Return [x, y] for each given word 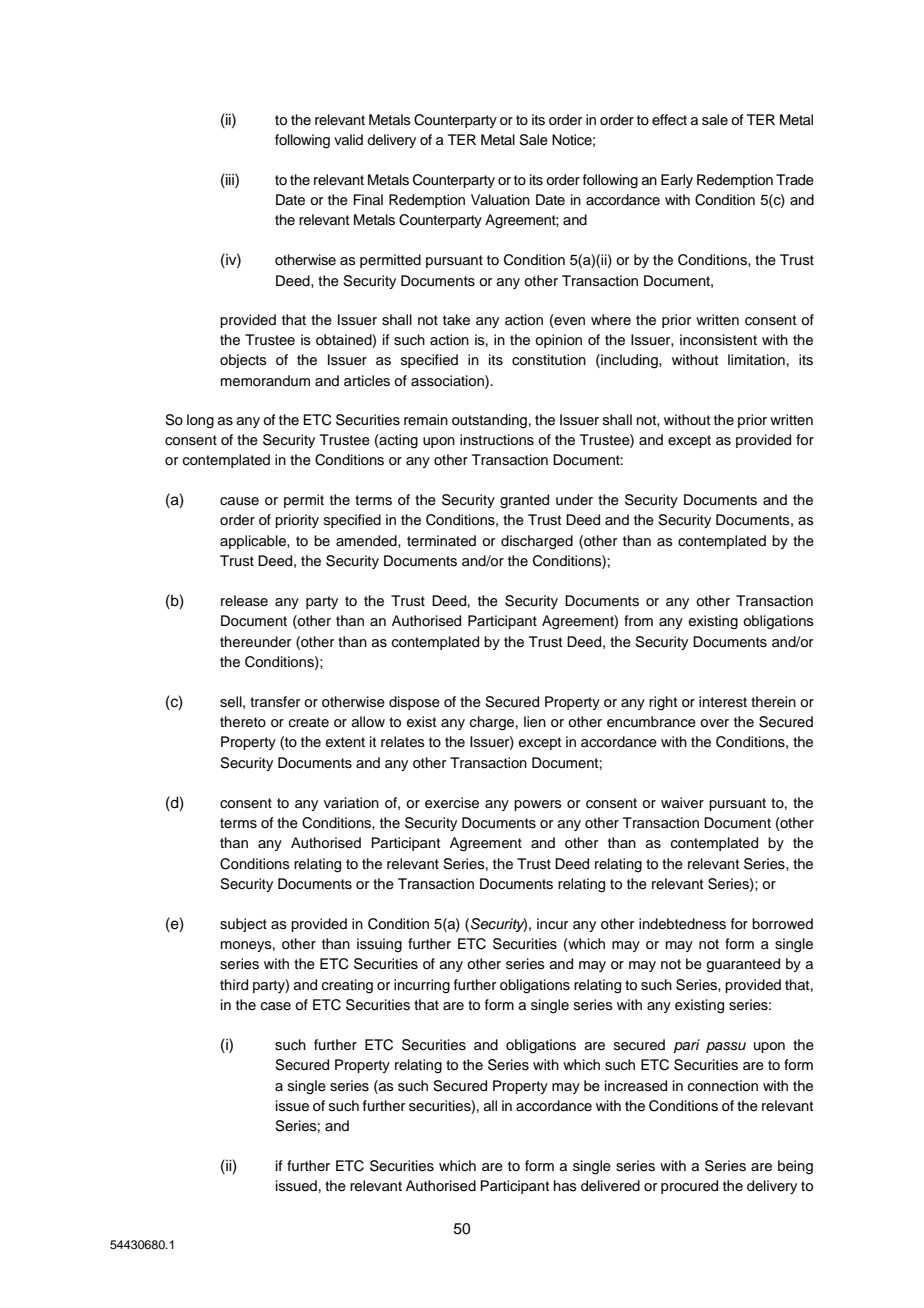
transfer [275, 702]
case [276, 1006]
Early [677, 181]
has [565, 1185]
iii [230, 179]
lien [535, 722]
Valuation [500, 199]
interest [723, 702]
